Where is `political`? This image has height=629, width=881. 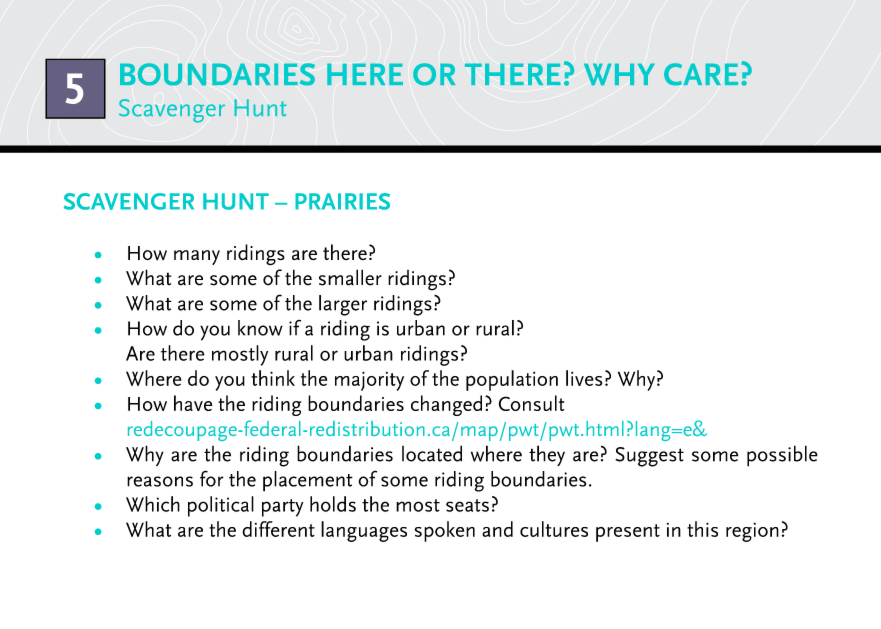 political is located at coordinates (221, 506).
